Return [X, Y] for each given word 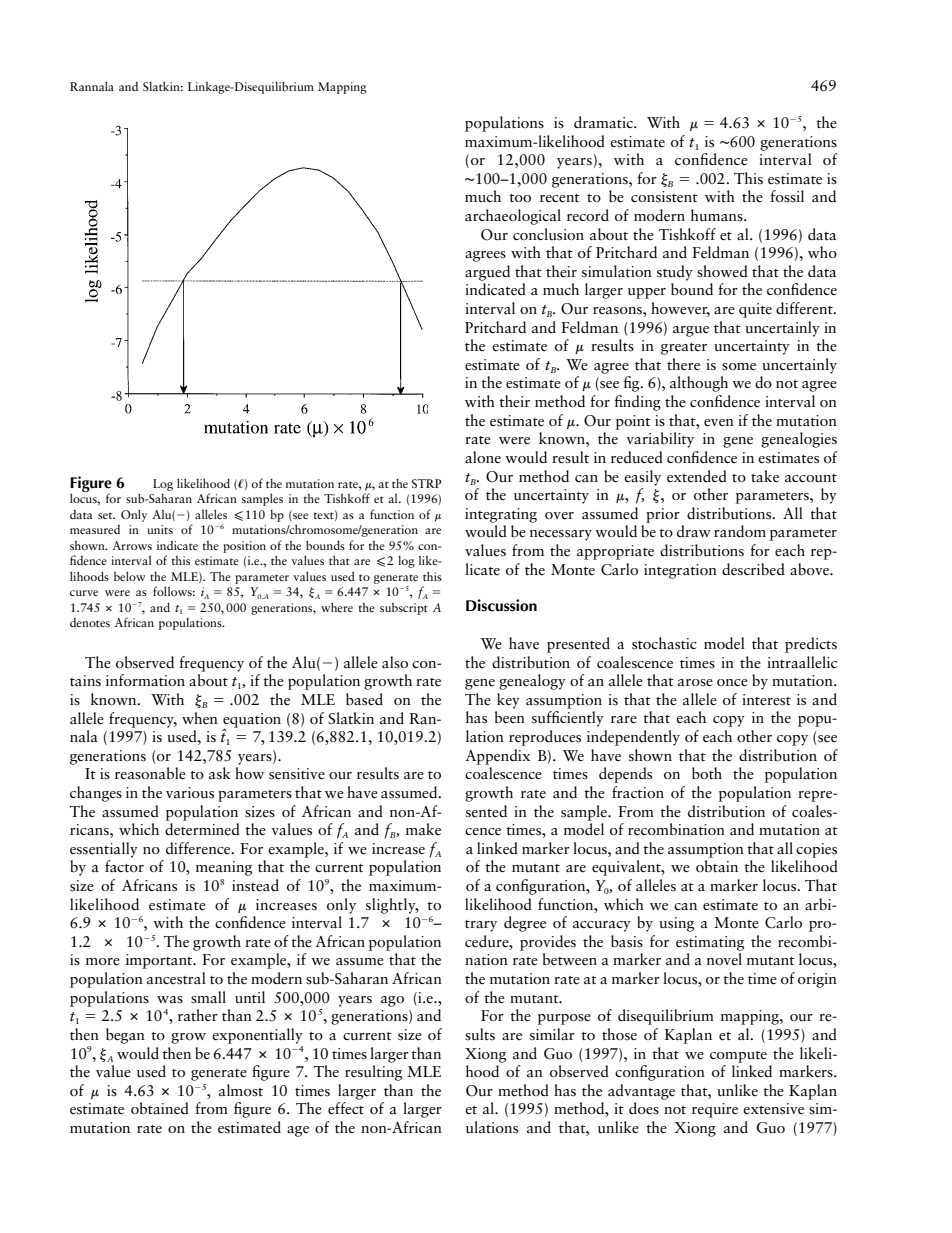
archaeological [513, 217]
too [520, 198]
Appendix [497, 757]
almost [241, 1090]
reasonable [150, 773]
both [707, 773]
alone [483, 457]
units [160, 529]
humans [718, 215]
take [765, 476]
